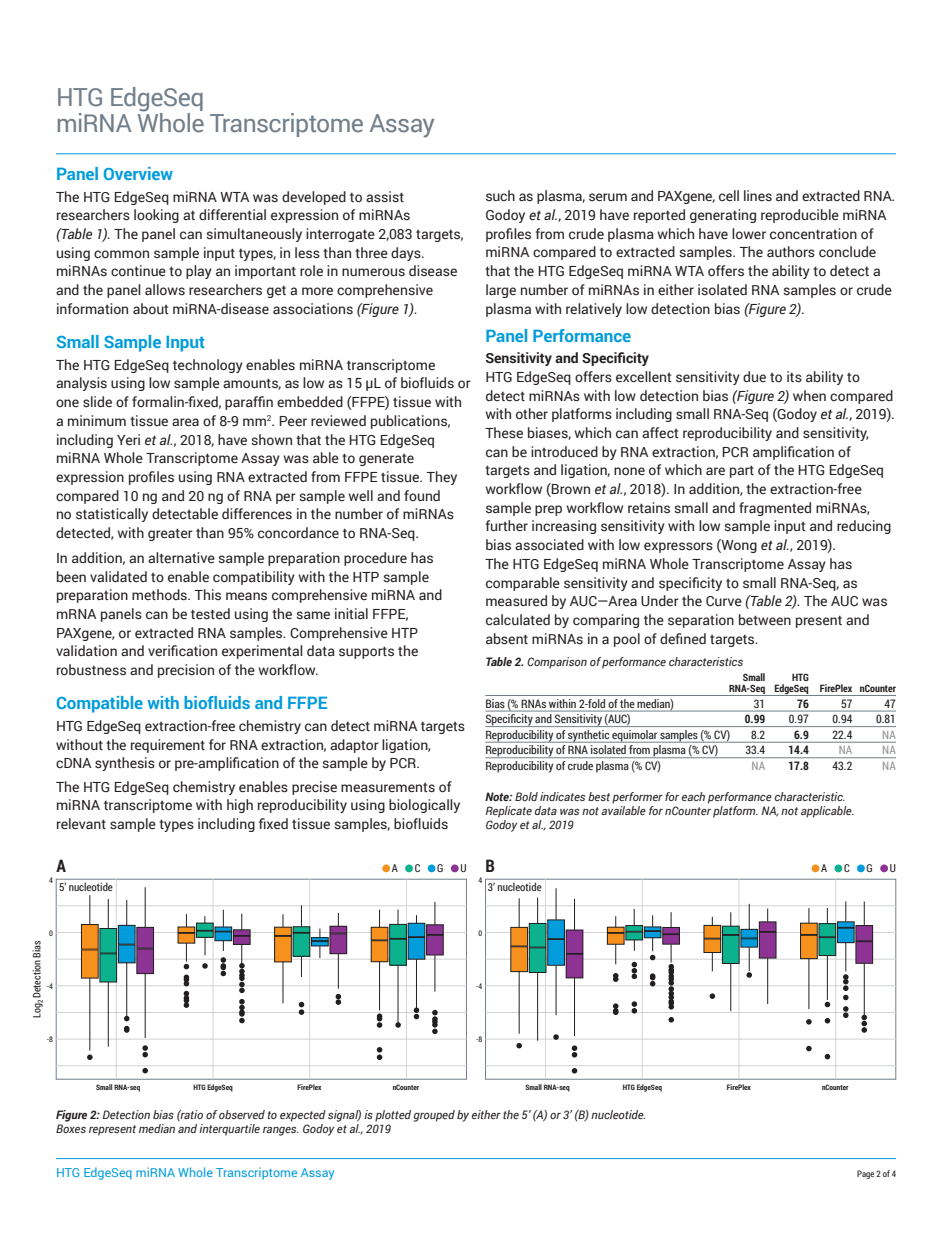 The height and width of the screenshot is (1233, 952). I want to click on interquartile, so click(229, 1130).
